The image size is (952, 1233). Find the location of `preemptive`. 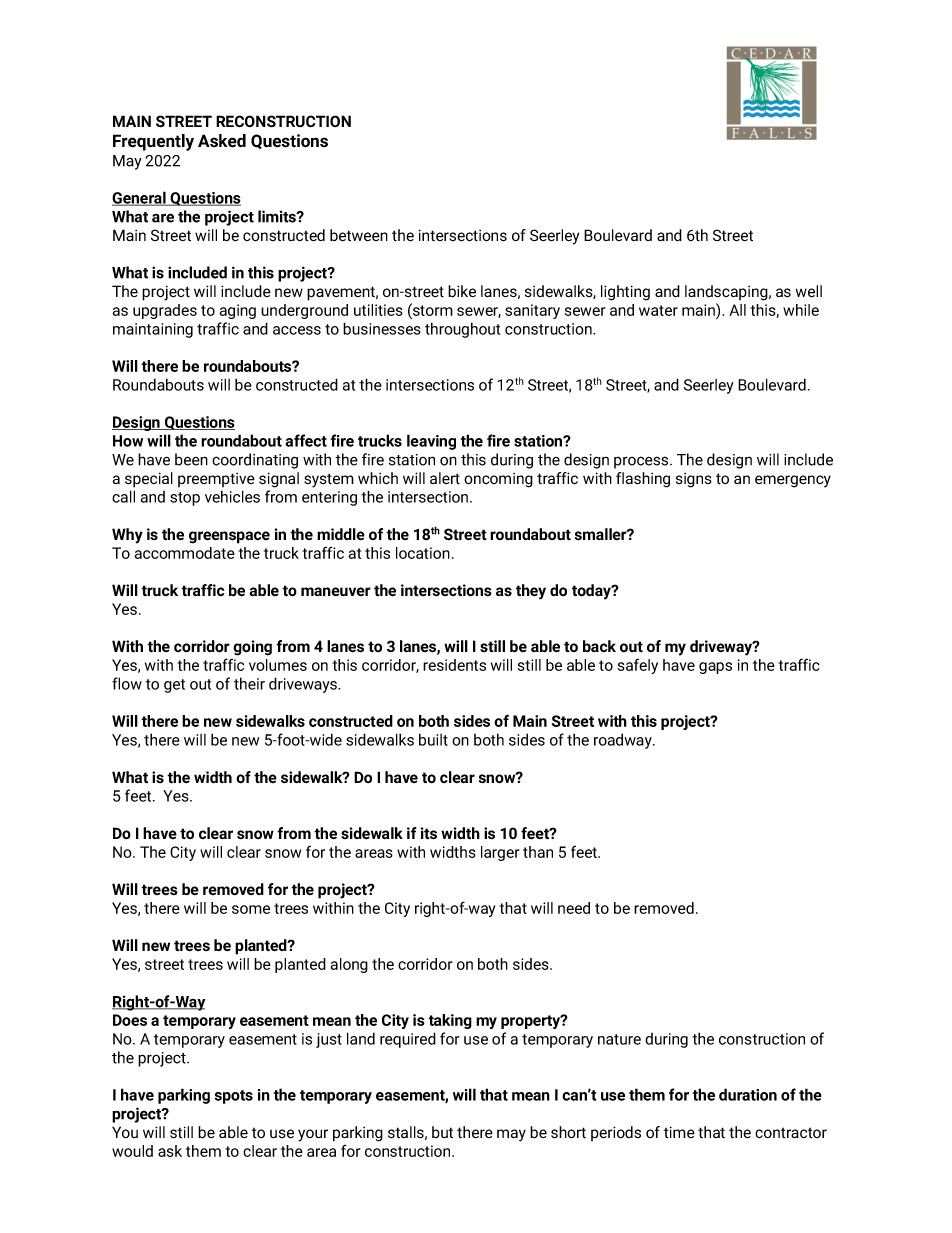

preemptive is located at coordinates (216, 480).
